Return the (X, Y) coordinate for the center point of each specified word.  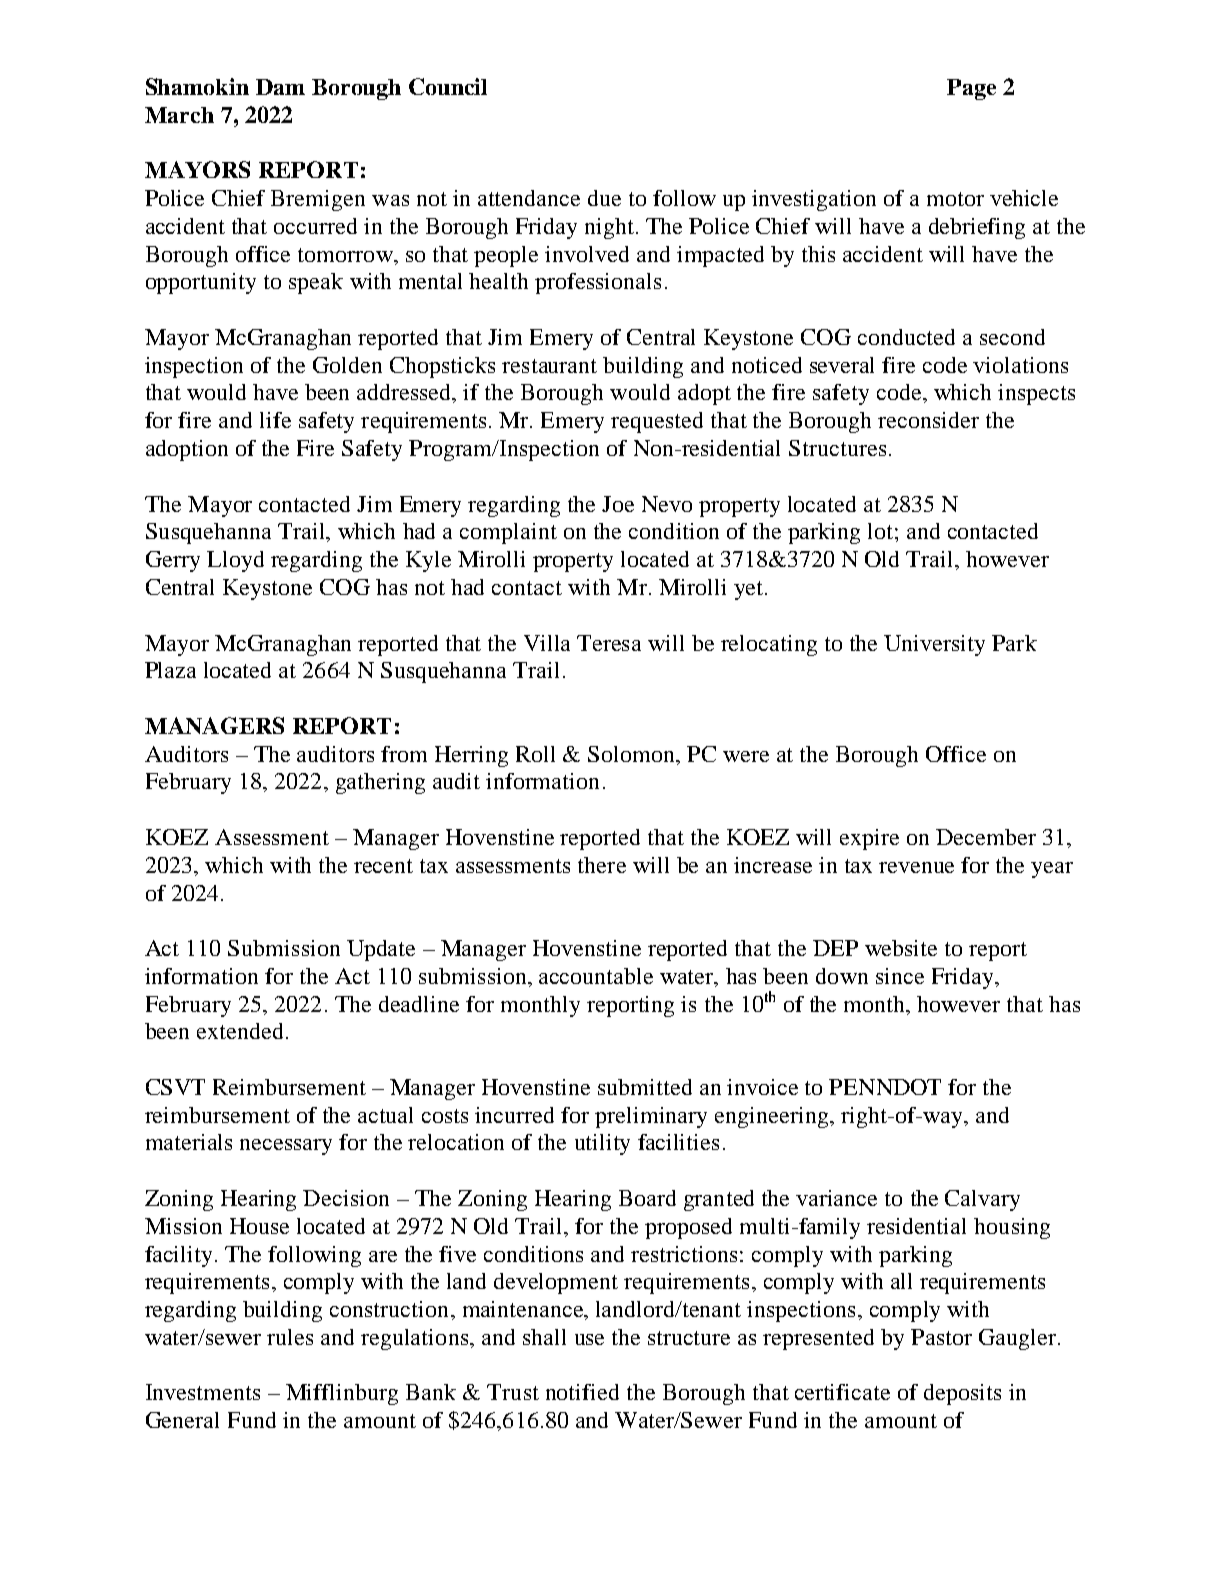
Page (971, 89)
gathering (380, 783)
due (604, 198)
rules (290, 1337)
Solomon (632, 754)
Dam (280, 87)
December (986, 837)
